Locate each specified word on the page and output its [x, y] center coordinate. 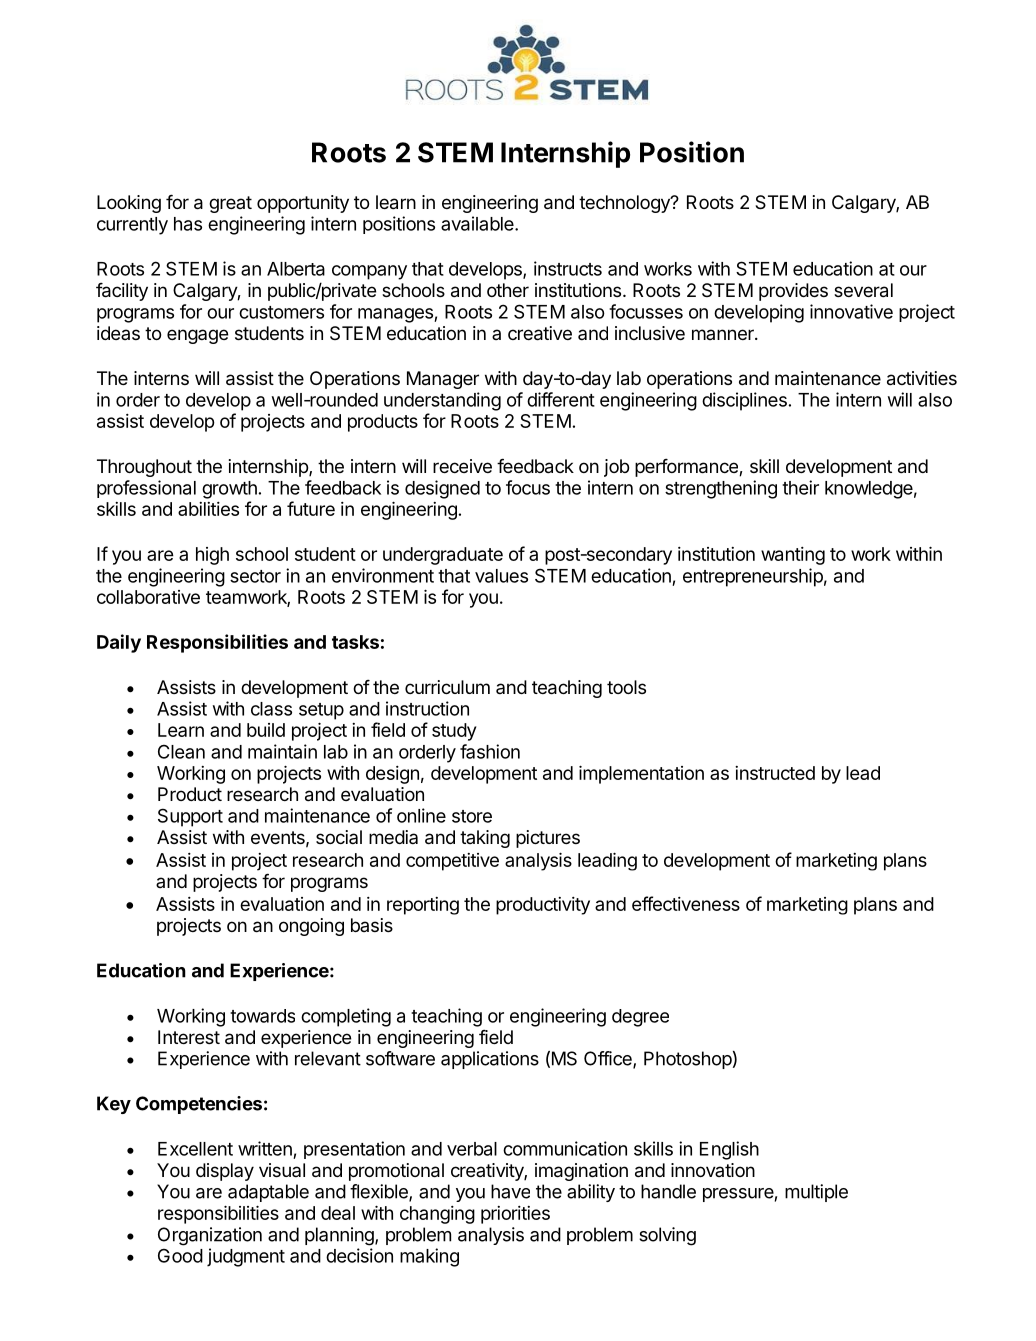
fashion [490, 751]
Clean [181, 751]
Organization [210, 1236]
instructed [775, 773]
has [188, 224]
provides [793, 292]
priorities [515, 1215]
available [478, 223]
